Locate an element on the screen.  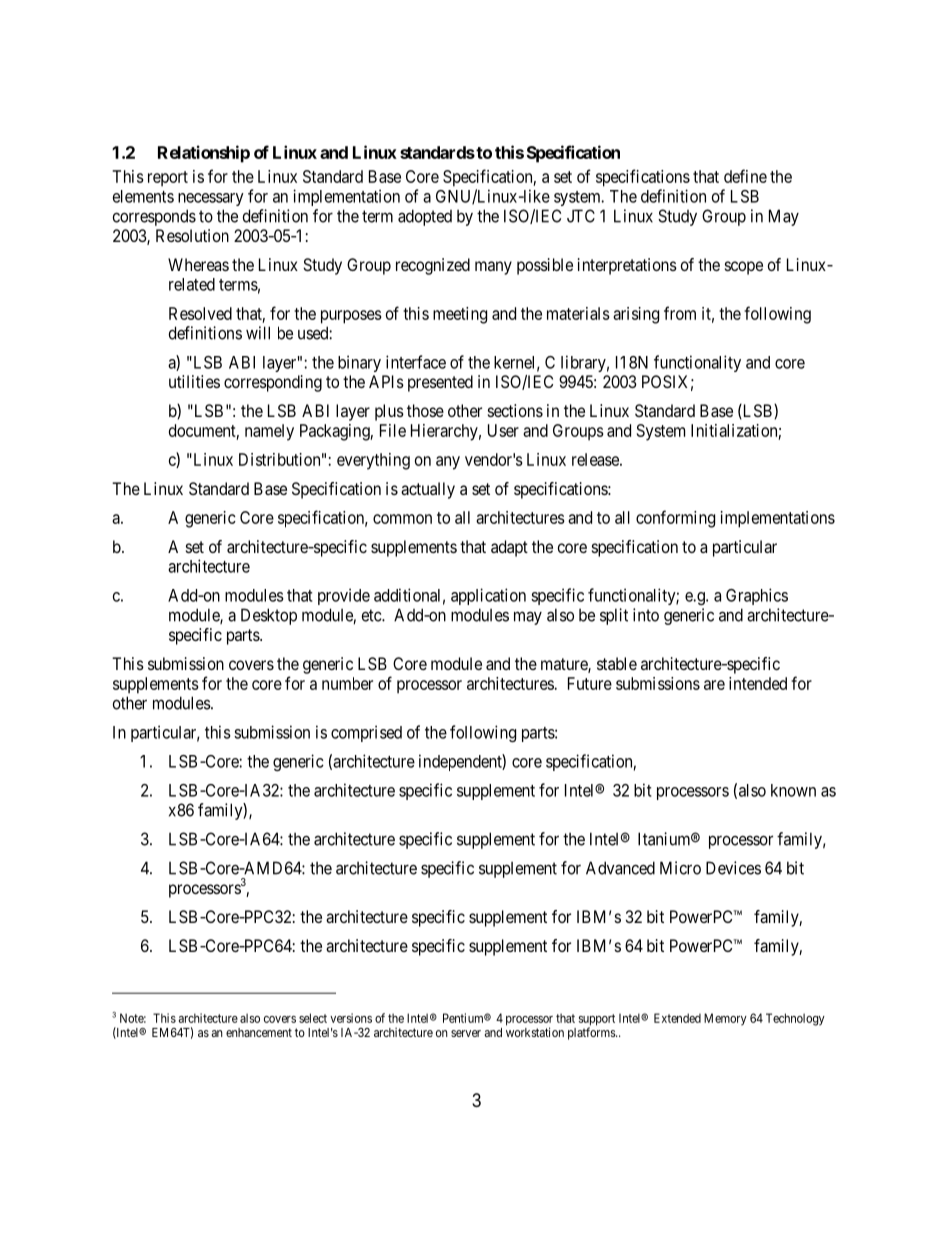
comprised is located at coordinates (366, 733).
